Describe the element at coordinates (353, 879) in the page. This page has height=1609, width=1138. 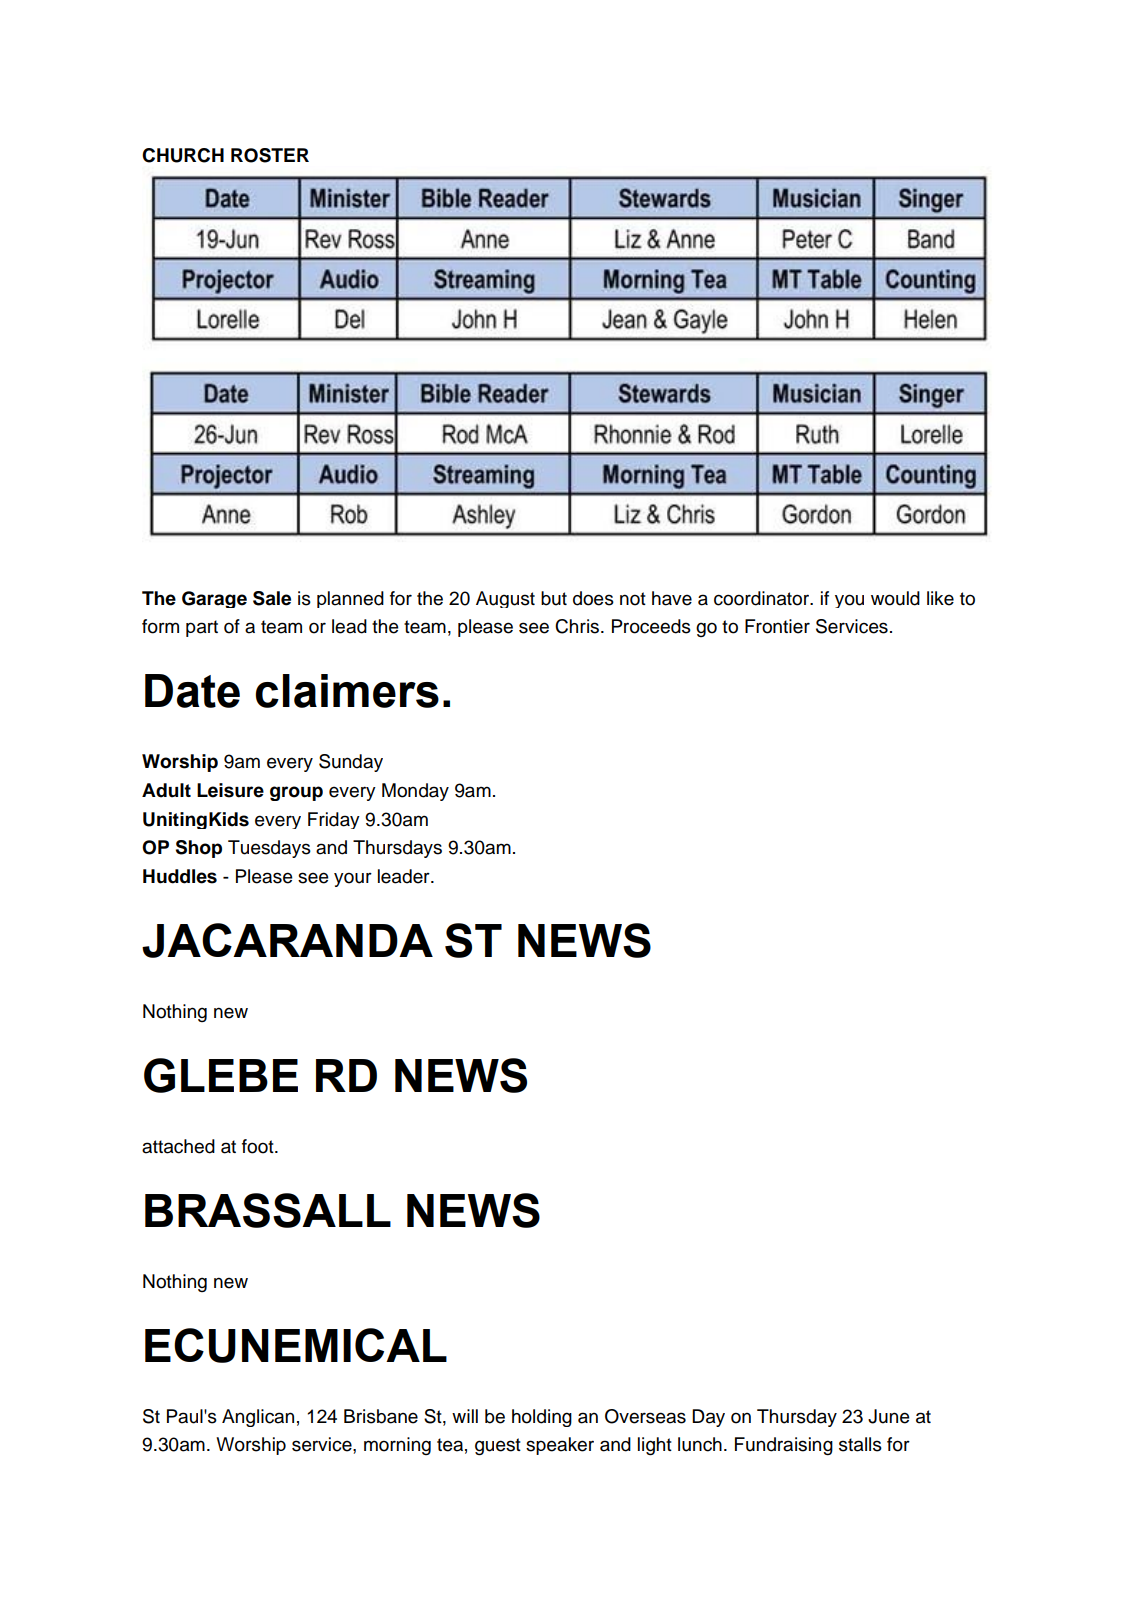
I see `your` at that location.
